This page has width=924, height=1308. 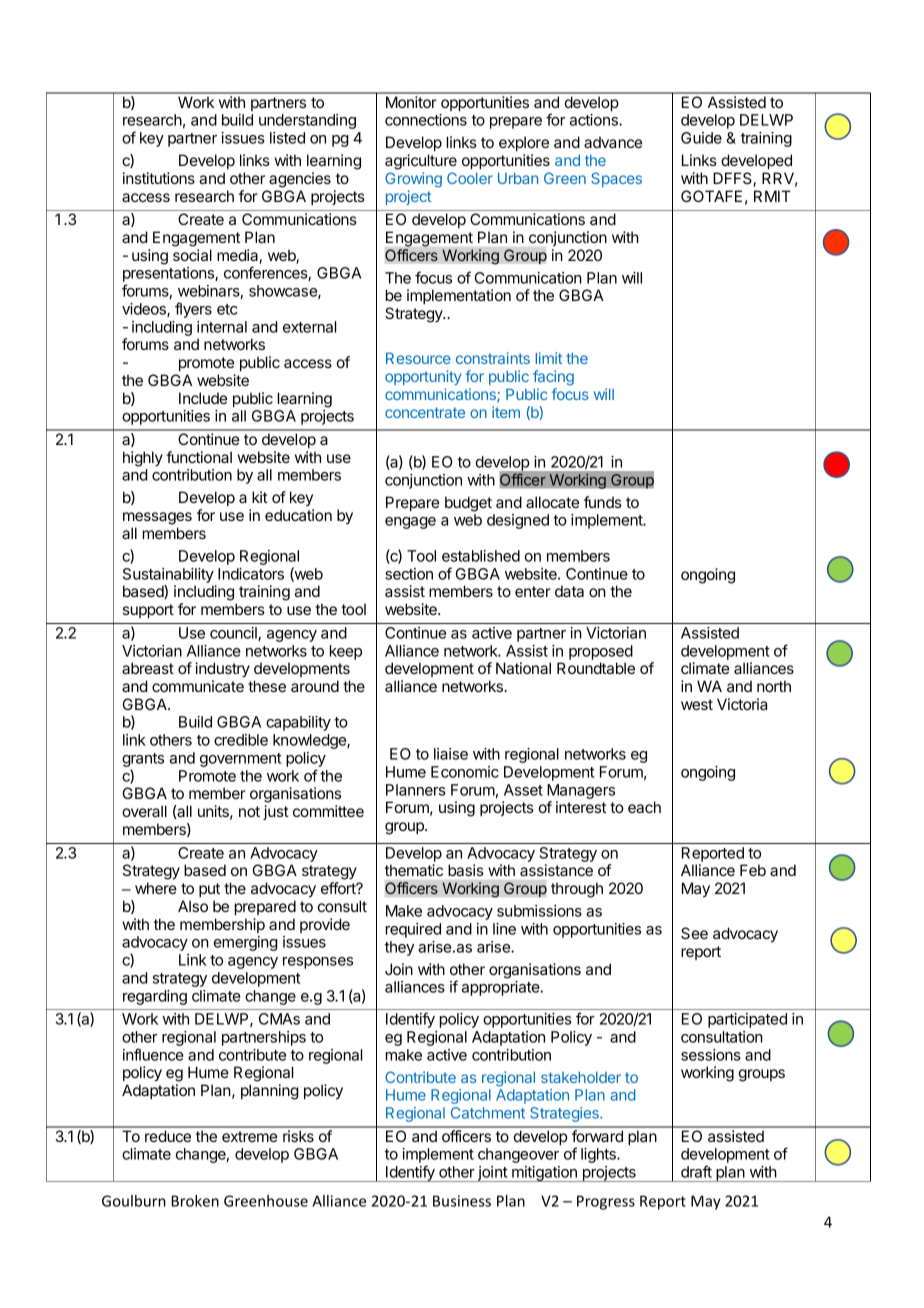 What do you see at coordinates (466, 870) in the page?
I see `basis` at bounding box center [466, 870].
